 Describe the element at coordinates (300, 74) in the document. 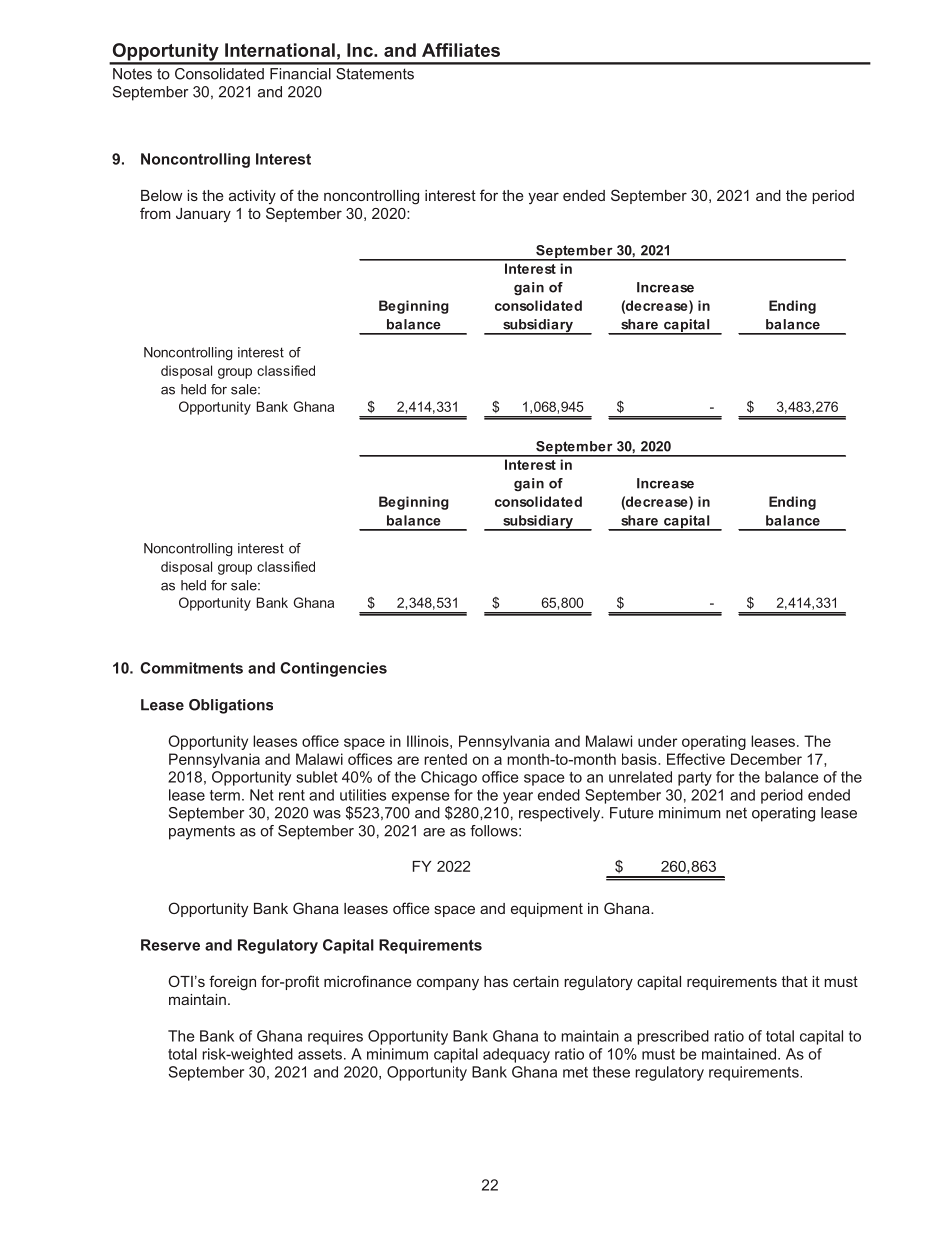

I see `Financial` at that location.
